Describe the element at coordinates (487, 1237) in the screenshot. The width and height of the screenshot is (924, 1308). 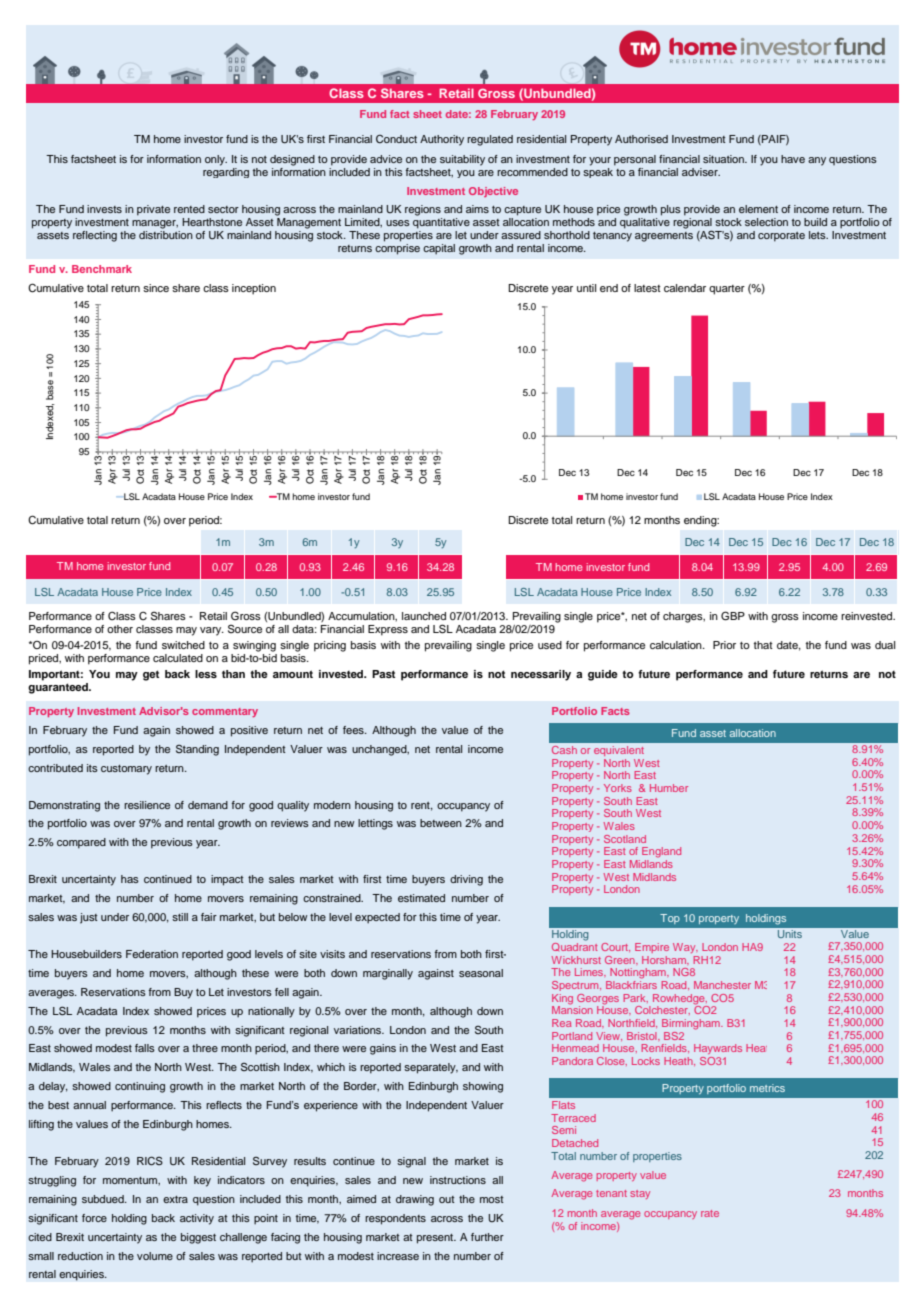
I see `further` at that location.
